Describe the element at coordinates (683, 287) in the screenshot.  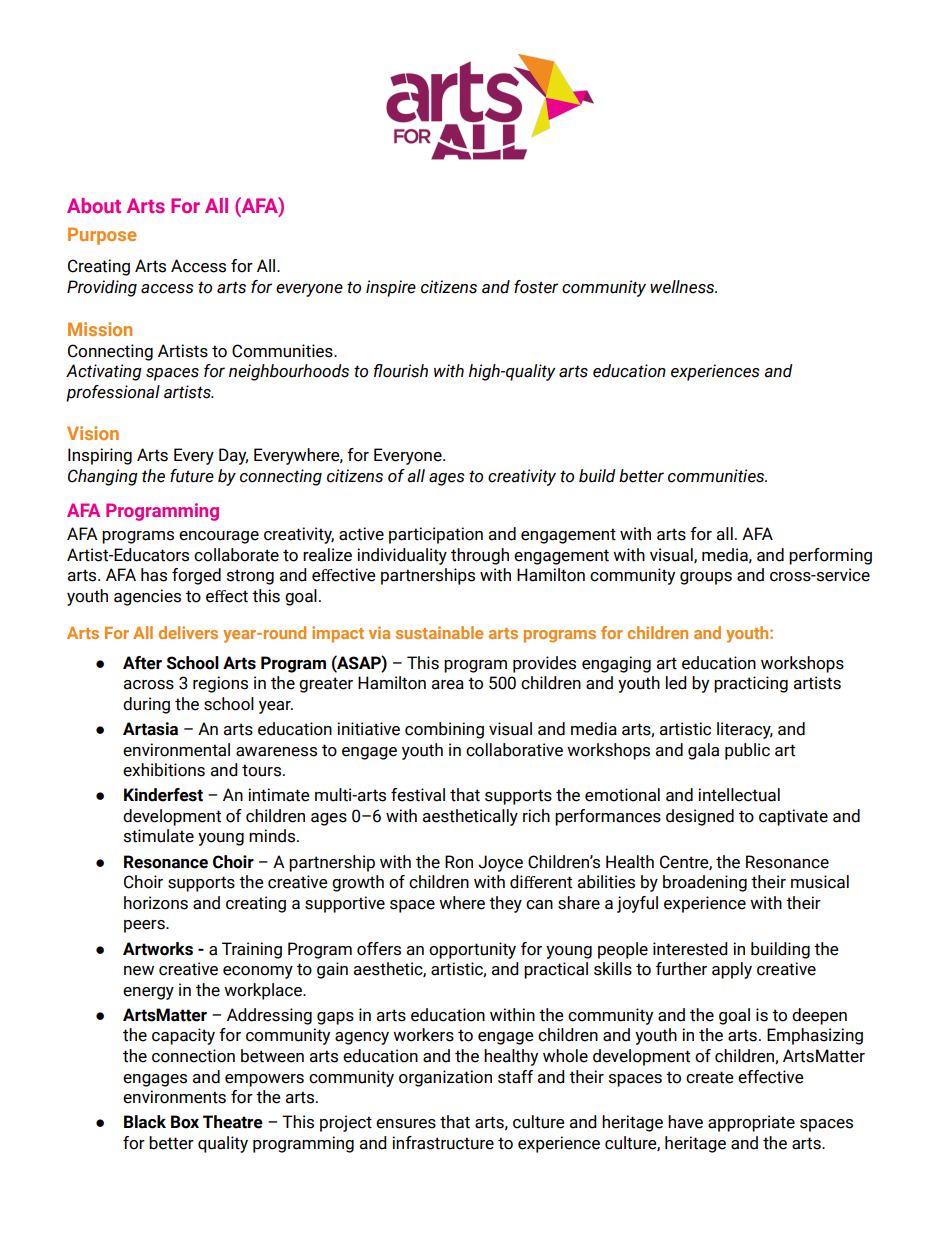
I see `wellness` at that location.
